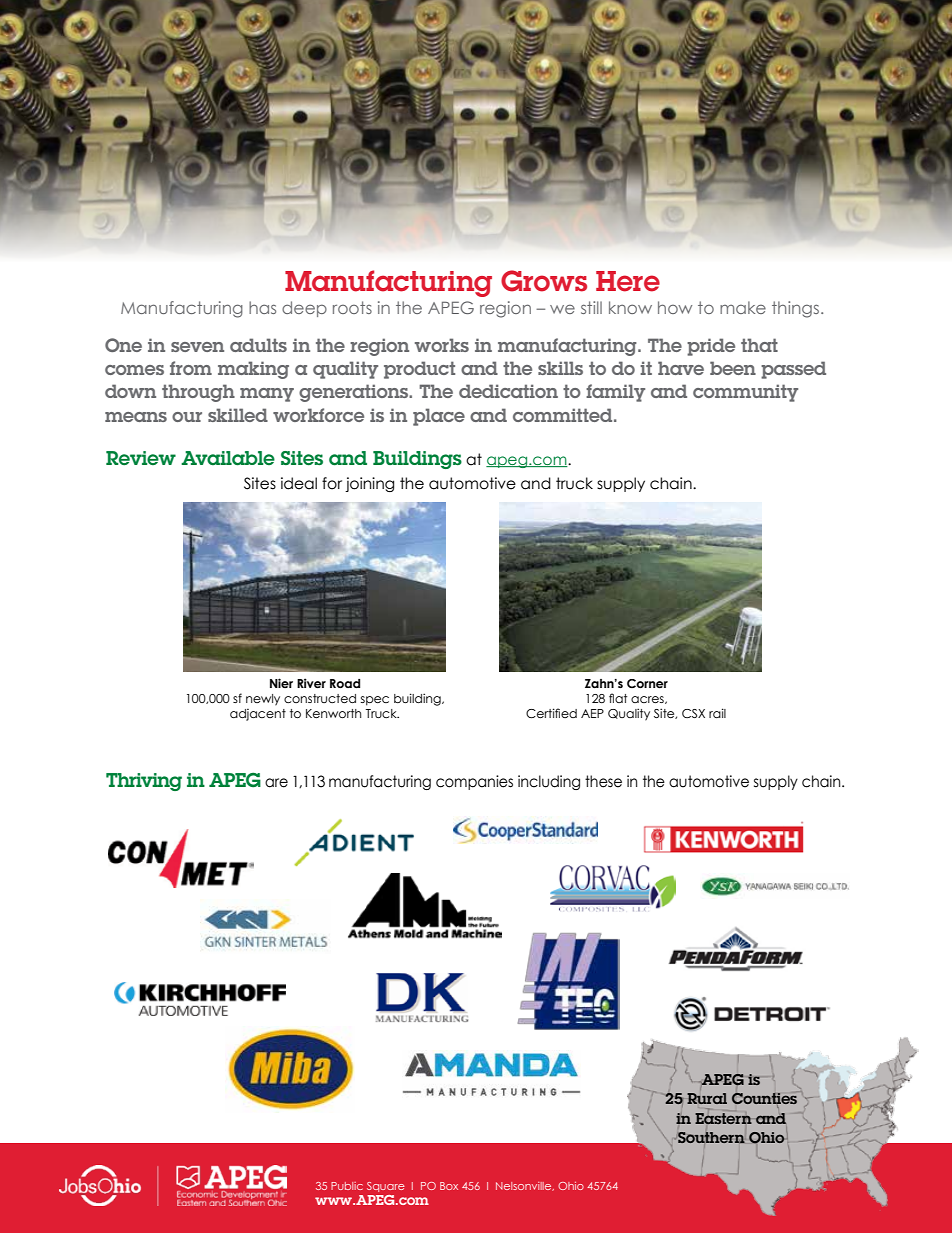 This image has width=952, height=1233. Describe the element at coordinates (369, 484) in the image. I see `joining` at that location.
